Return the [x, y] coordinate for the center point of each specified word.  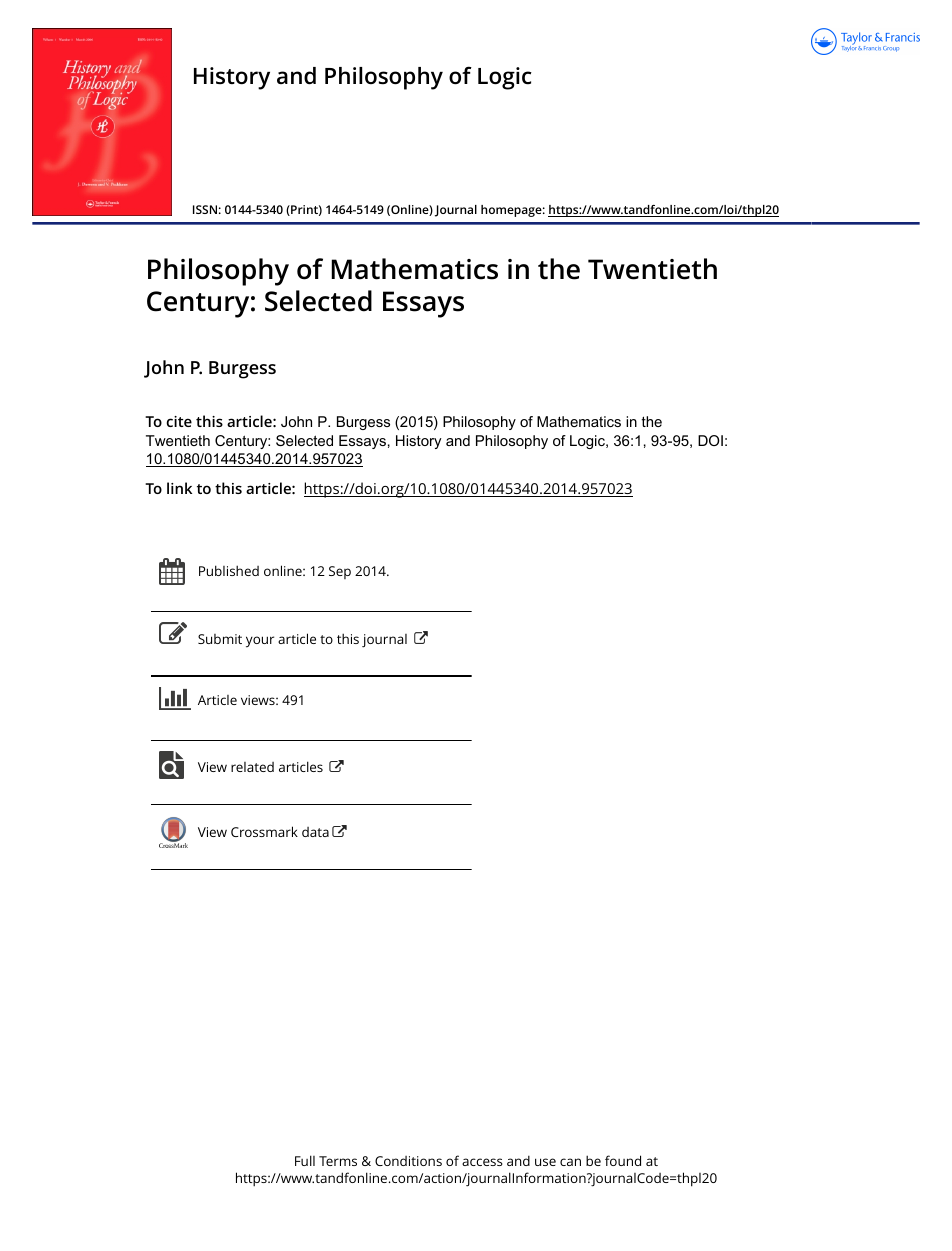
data [315, 832]
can [570, 1162]
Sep [340, 572]
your [260, 642]
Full [305, 1160]
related [252, 767]
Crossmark [264, 831]
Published [229, 570]
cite [179, 421]
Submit [220, 639]
